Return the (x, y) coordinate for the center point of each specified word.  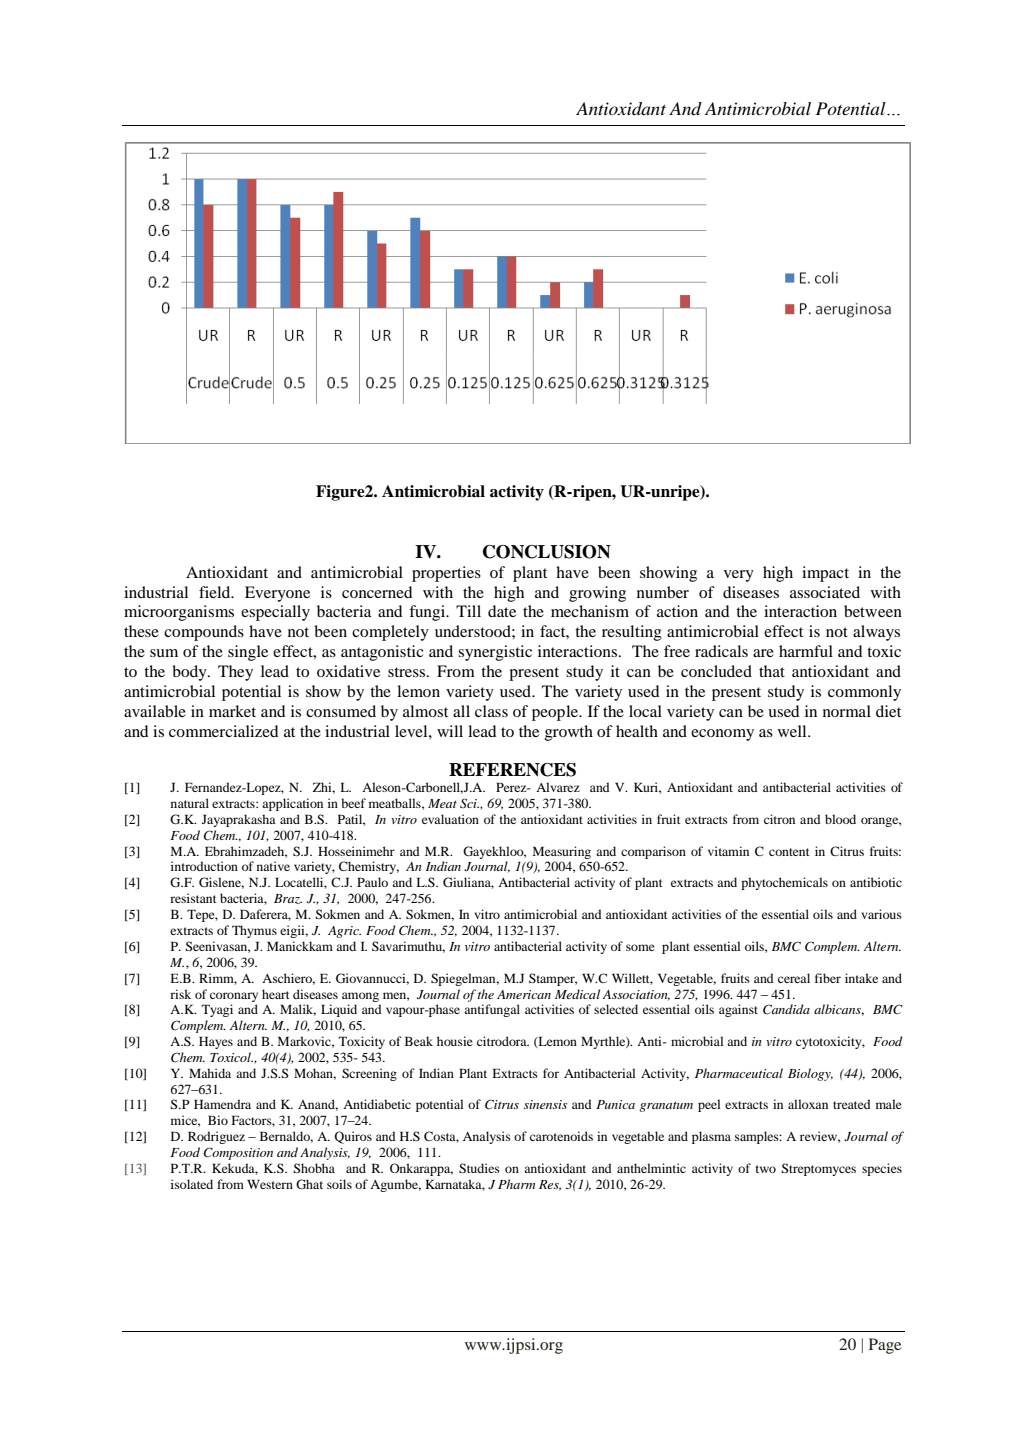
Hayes (216, 1042)
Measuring (562, 852)
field (216, 592)
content (789, 852)
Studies (479, 1168)
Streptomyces (818, 1169)
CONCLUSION (547, 552)
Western (270, 1184)
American (524, 994)
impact (825, 574)
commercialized (223, 731)
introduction (204, 866)
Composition (238, 1153)
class (491, 711)
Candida (786, 1009)
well (793, 731)
